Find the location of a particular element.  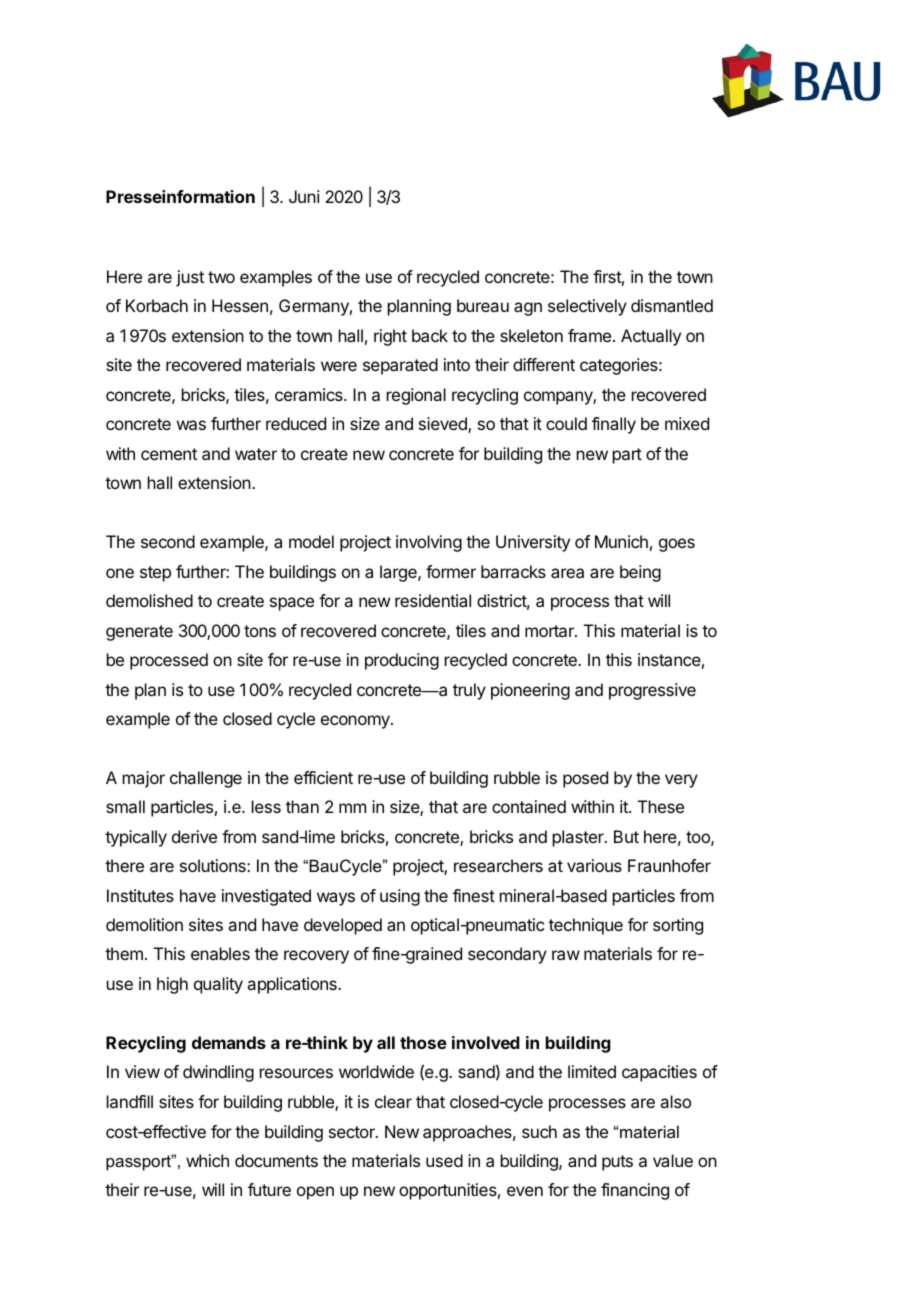

just is located at coordinates (190, 278).
